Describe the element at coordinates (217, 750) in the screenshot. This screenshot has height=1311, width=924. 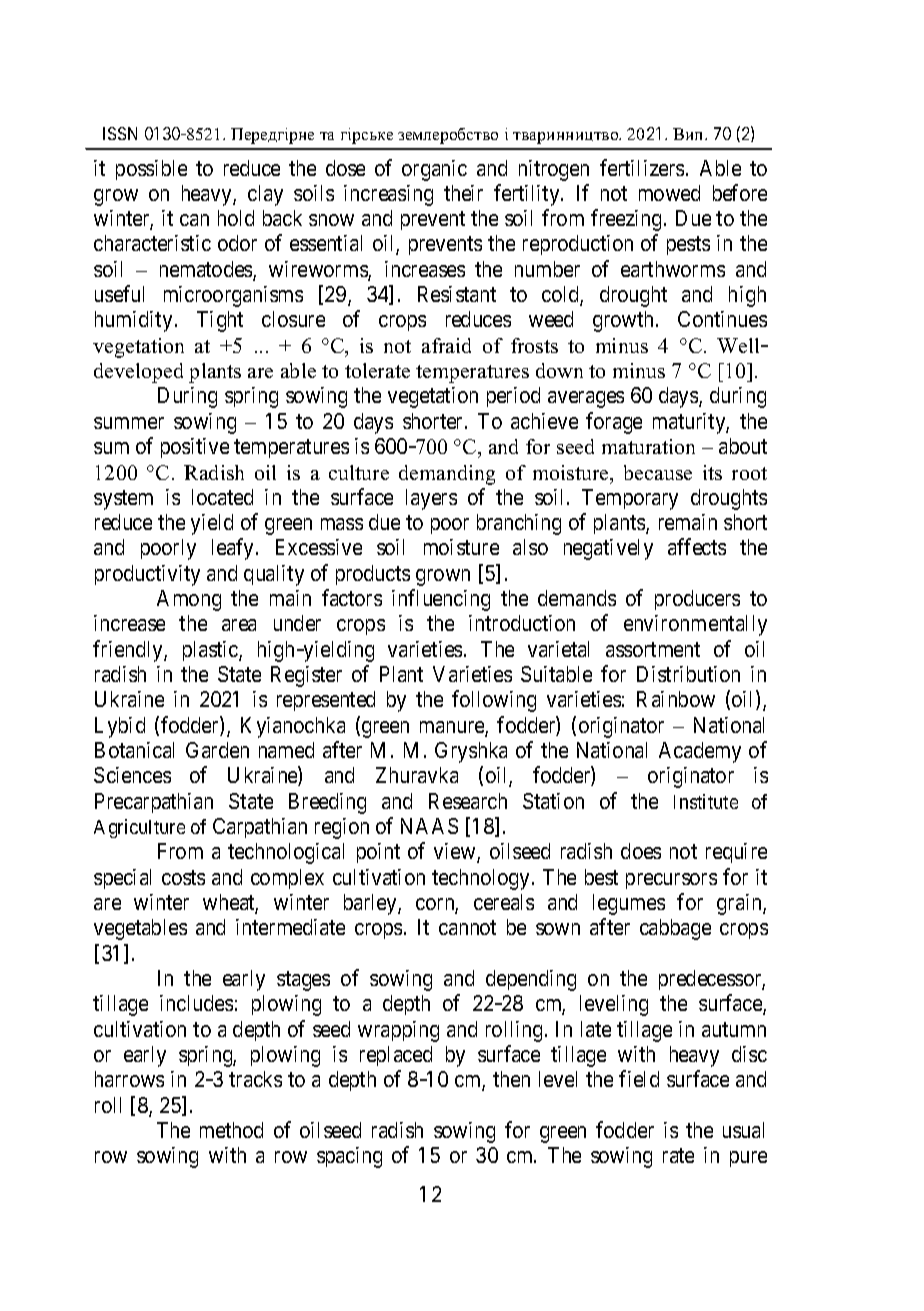
I see `Garden` at that location.
